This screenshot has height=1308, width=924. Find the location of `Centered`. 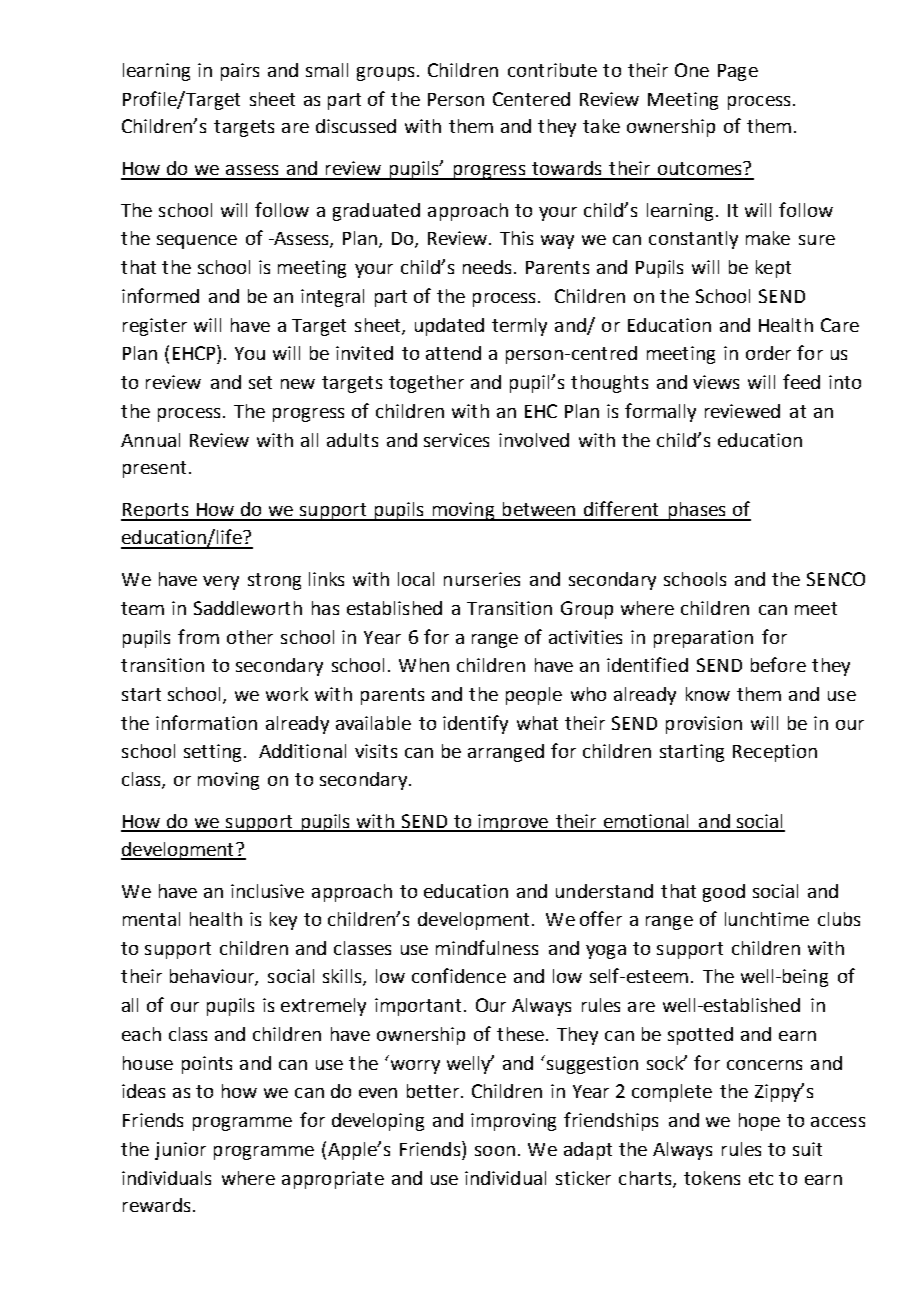

Centered is located at coordinates (531, 99).
